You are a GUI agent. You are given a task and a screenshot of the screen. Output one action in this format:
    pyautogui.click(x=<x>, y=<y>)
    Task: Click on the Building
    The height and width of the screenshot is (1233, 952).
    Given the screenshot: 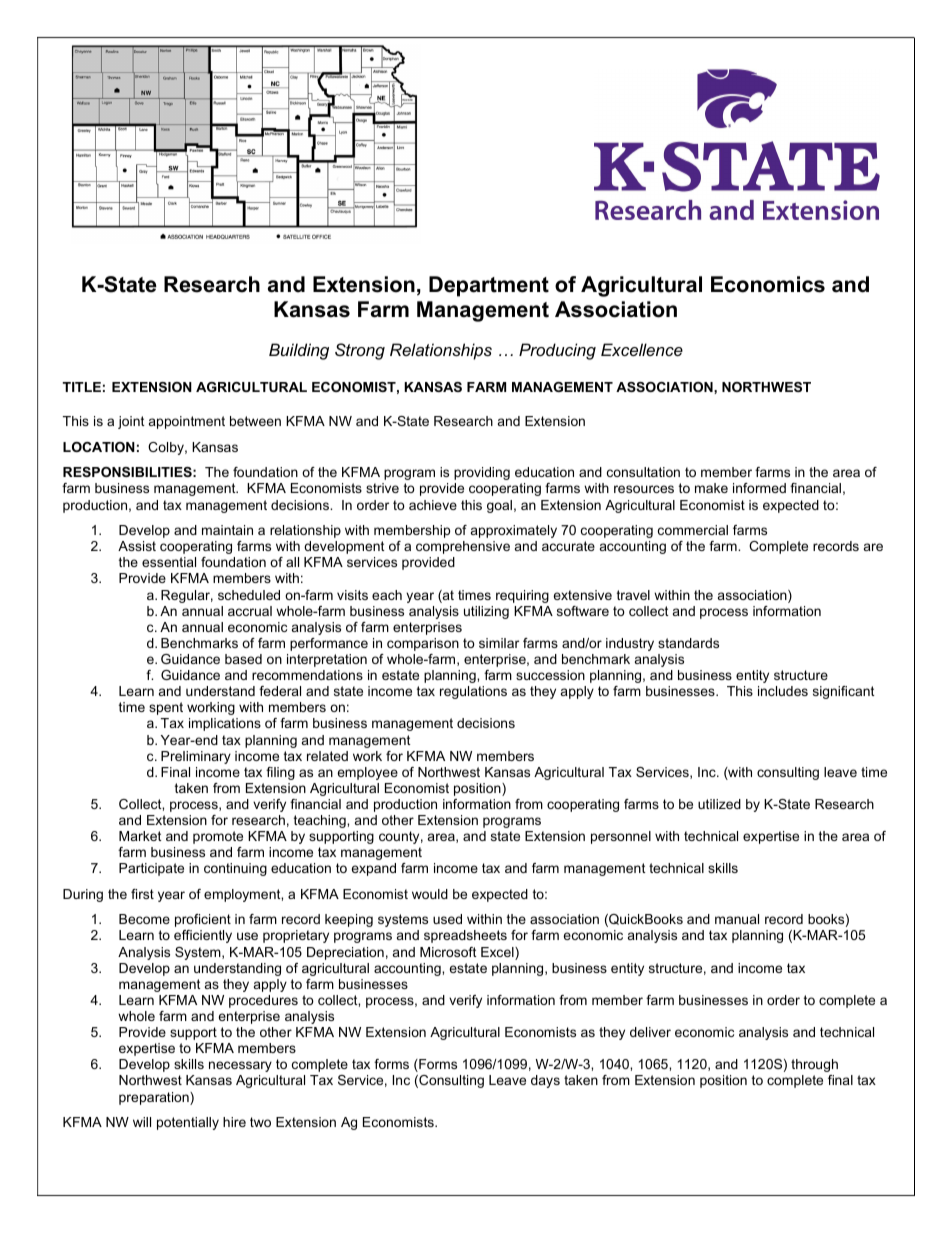 What is the action you would take?
    pyautogui.click(x=299, y=351)
